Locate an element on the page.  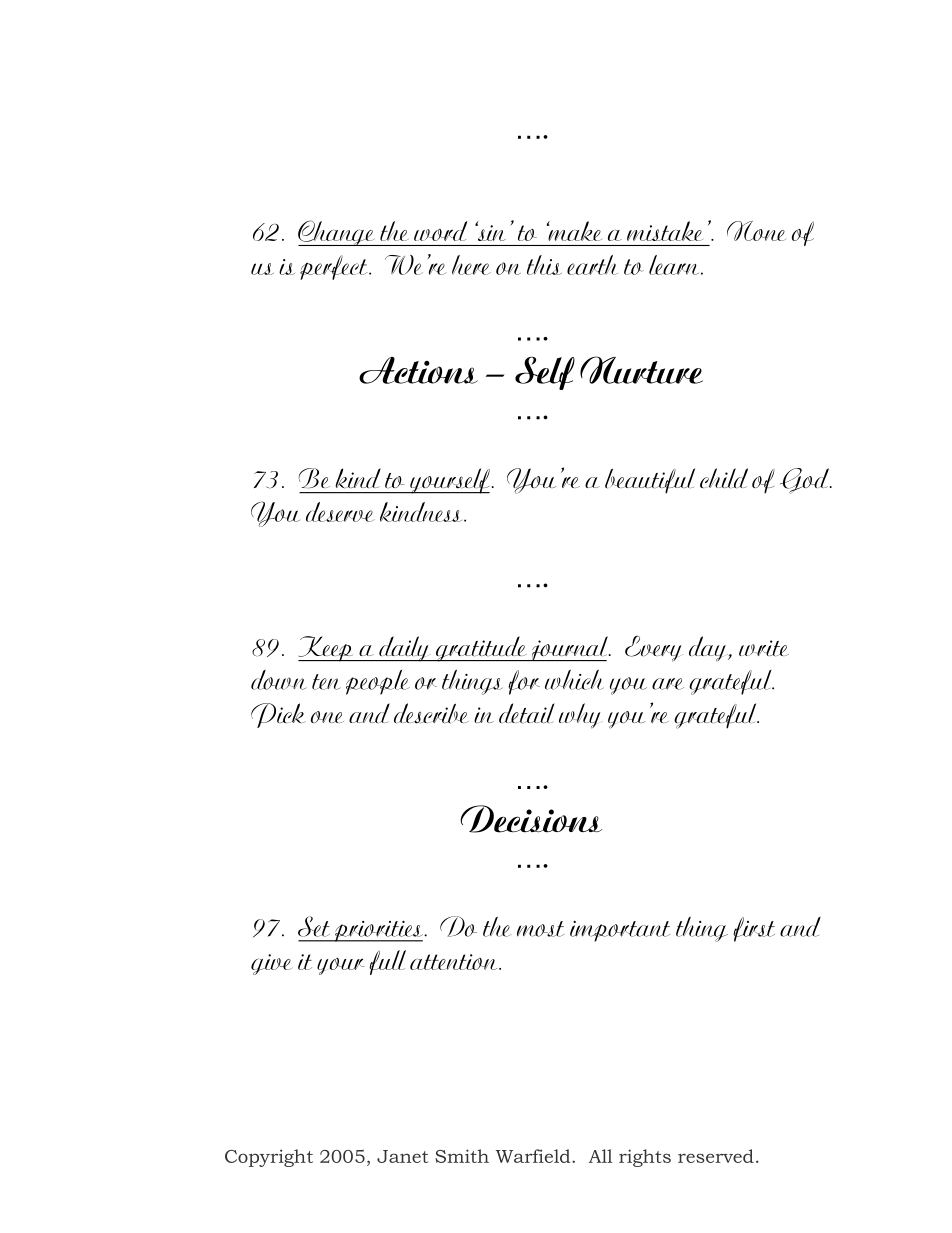
people is located at coordinates (378, 682).
